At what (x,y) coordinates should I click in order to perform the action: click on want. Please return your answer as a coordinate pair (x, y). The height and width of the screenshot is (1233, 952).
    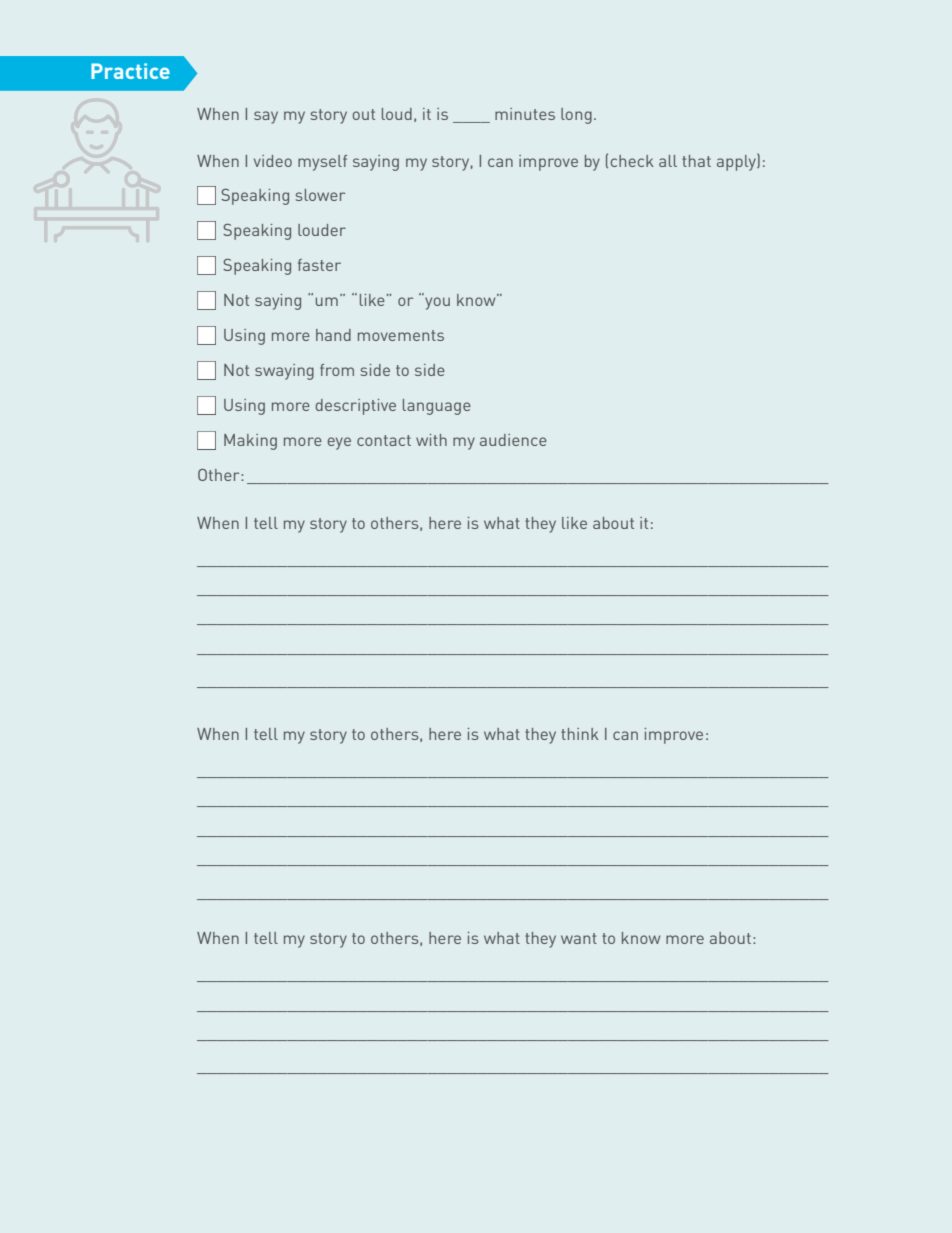
    Looking at the image, I should click on (579, 938).
